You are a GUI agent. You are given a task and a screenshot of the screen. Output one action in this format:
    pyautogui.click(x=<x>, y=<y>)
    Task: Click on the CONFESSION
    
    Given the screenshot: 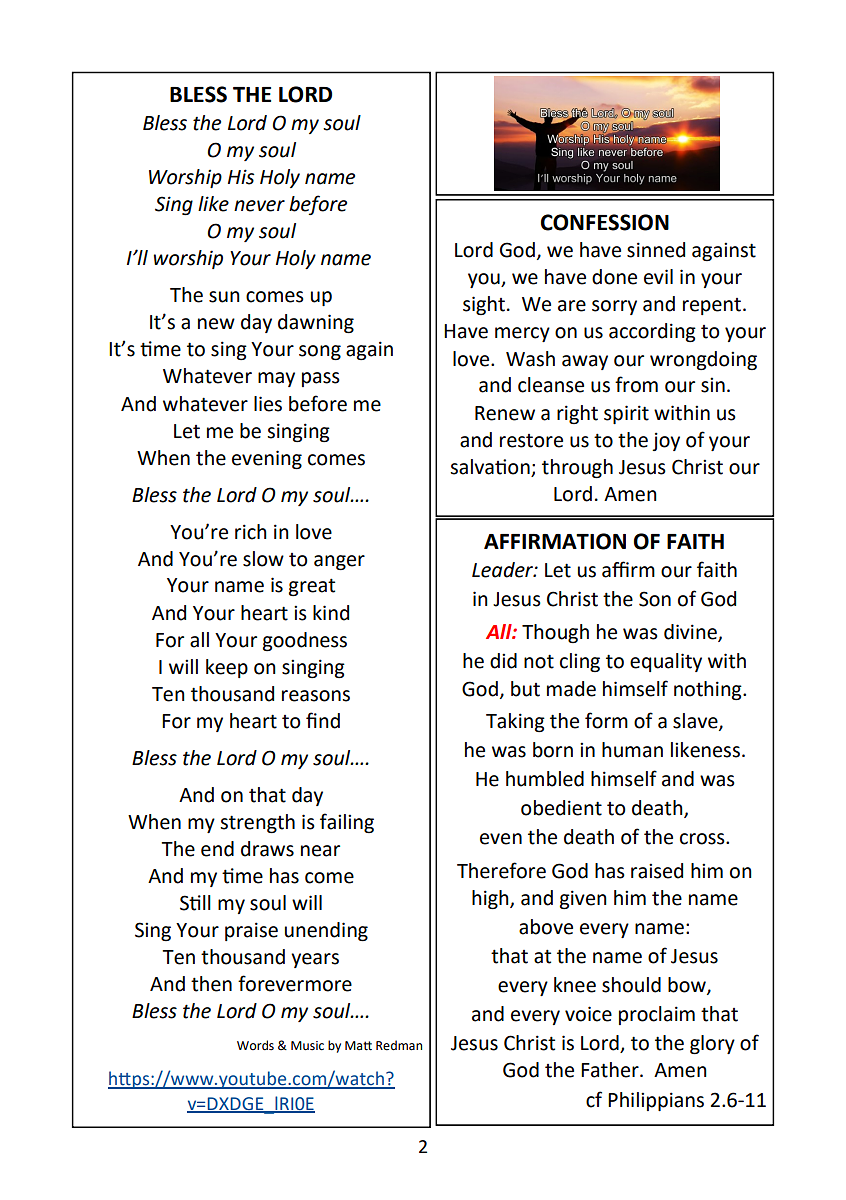 What is the action you would take?
    pyautogui.click(x=605, y=222)
